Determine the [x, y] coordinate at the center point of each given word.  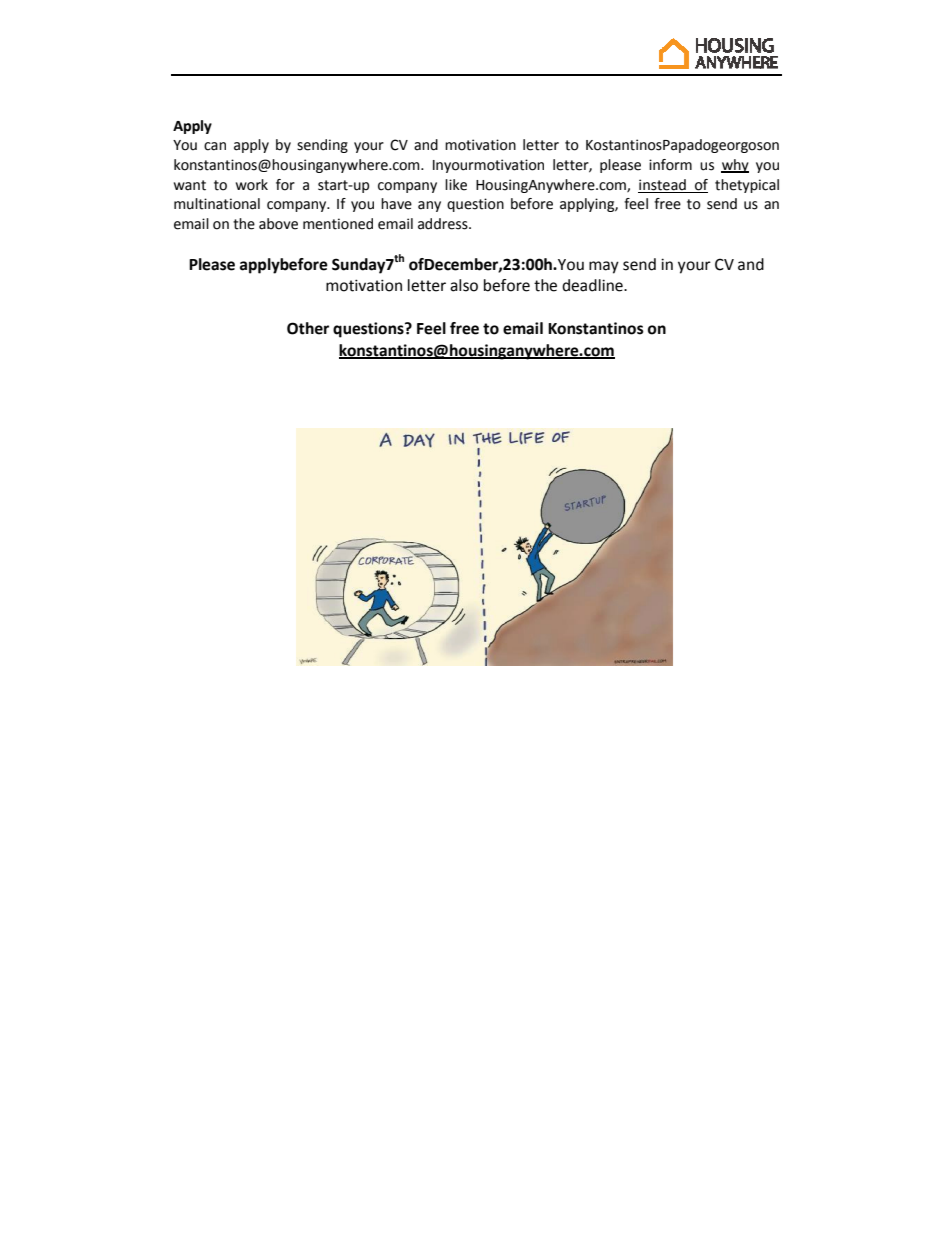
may [604, 267]
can [215, 146]
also [464, 285]
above [278, 224]
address [444, 224]
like [456, 185]
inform [670, 165]
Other [308, 328]
